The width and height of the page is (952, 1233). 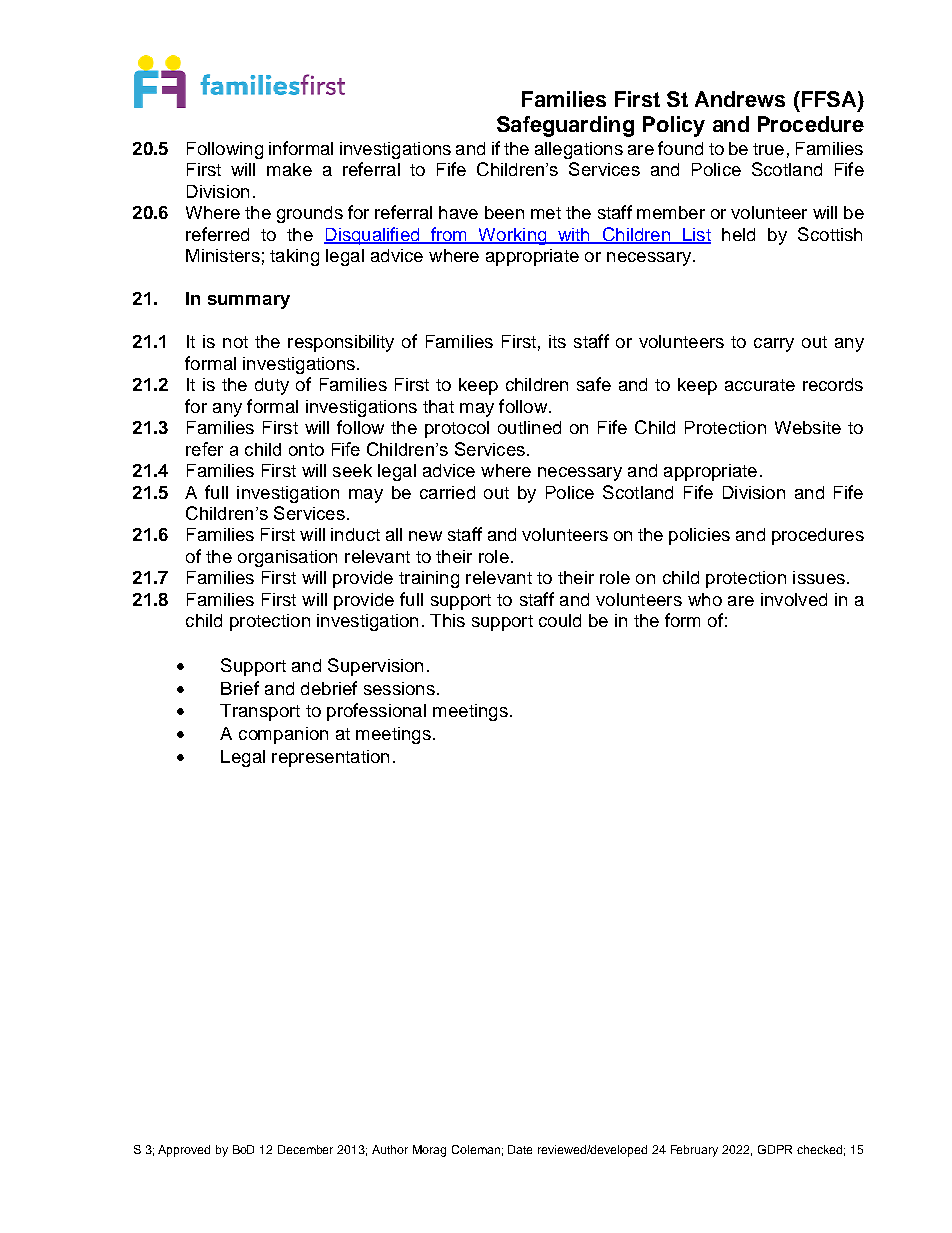 What do you see at coordinates (287, 558) in the page?
I see `organisation` at bounding box center [287, 558].
